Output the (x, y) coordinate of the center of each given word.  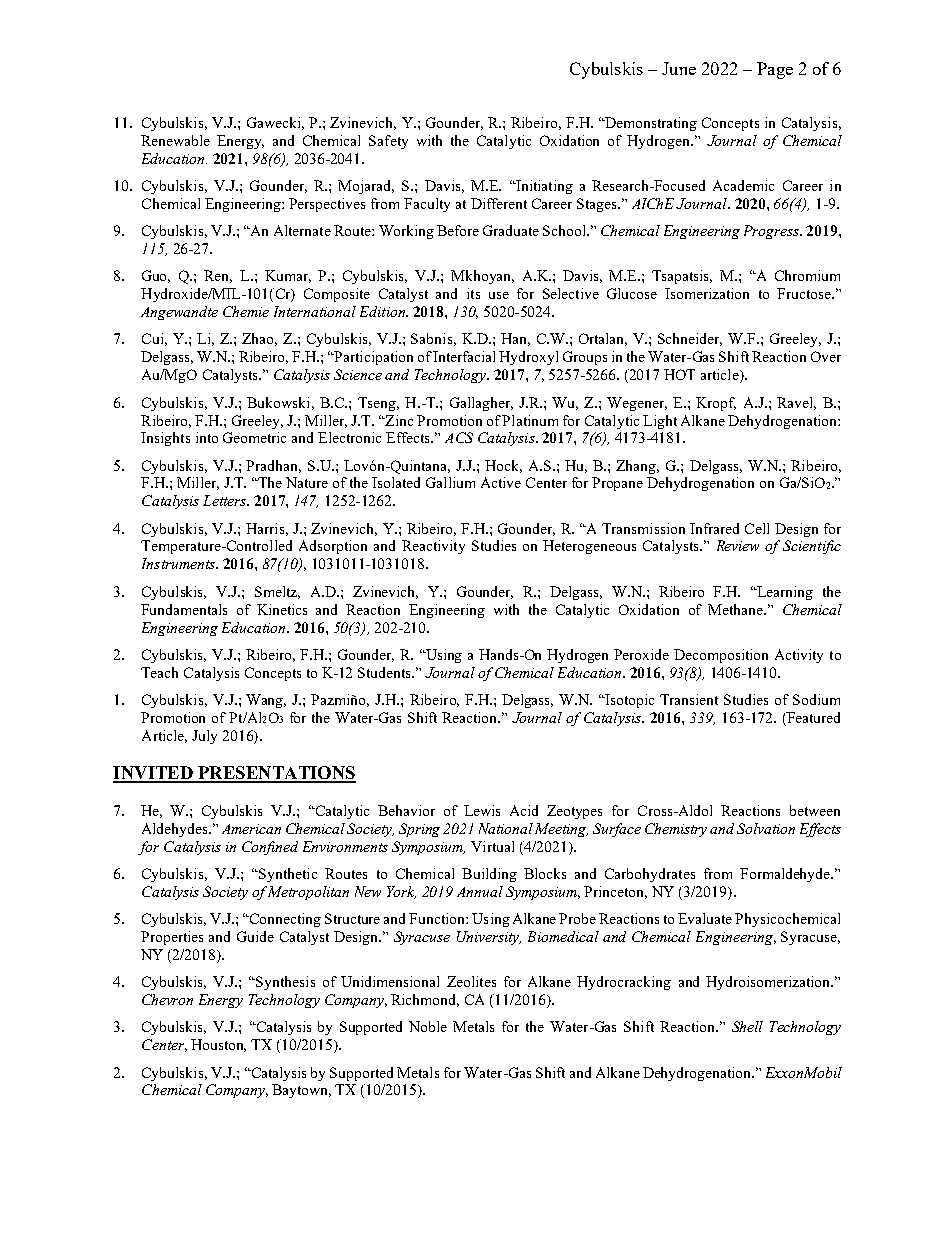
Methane (737, 609)
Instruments (179, 563)
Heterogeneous (589, 547)
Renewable (175, 140)
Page (775, 70)
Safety (388, 142)
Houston (218, 1045)
